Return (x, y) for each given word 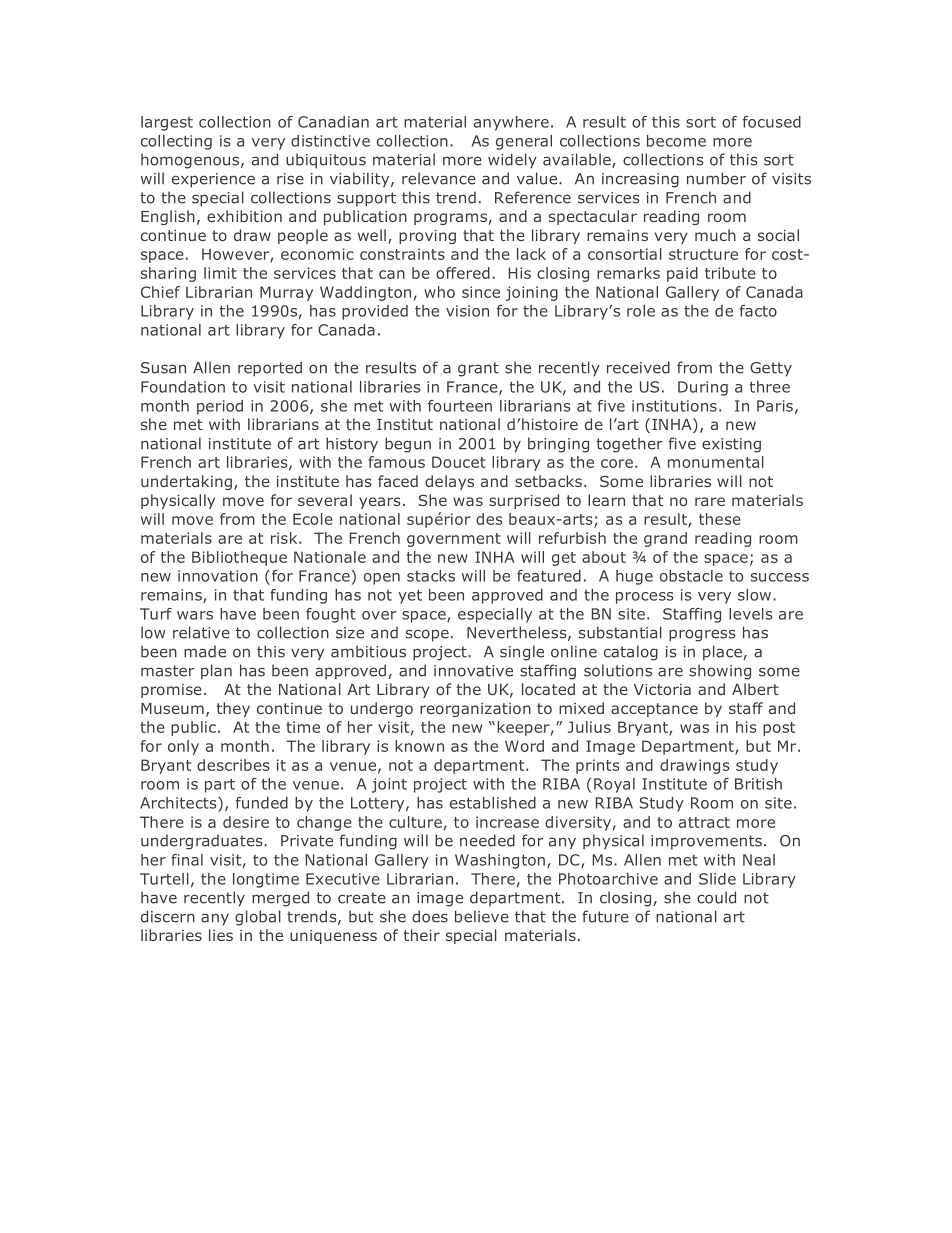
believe (482, 916)
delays (449, 482)
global (258, 918)
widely (512, 161)
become (676, 141)
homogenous (191, 161)
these (720, 519)
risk (285, 538)
